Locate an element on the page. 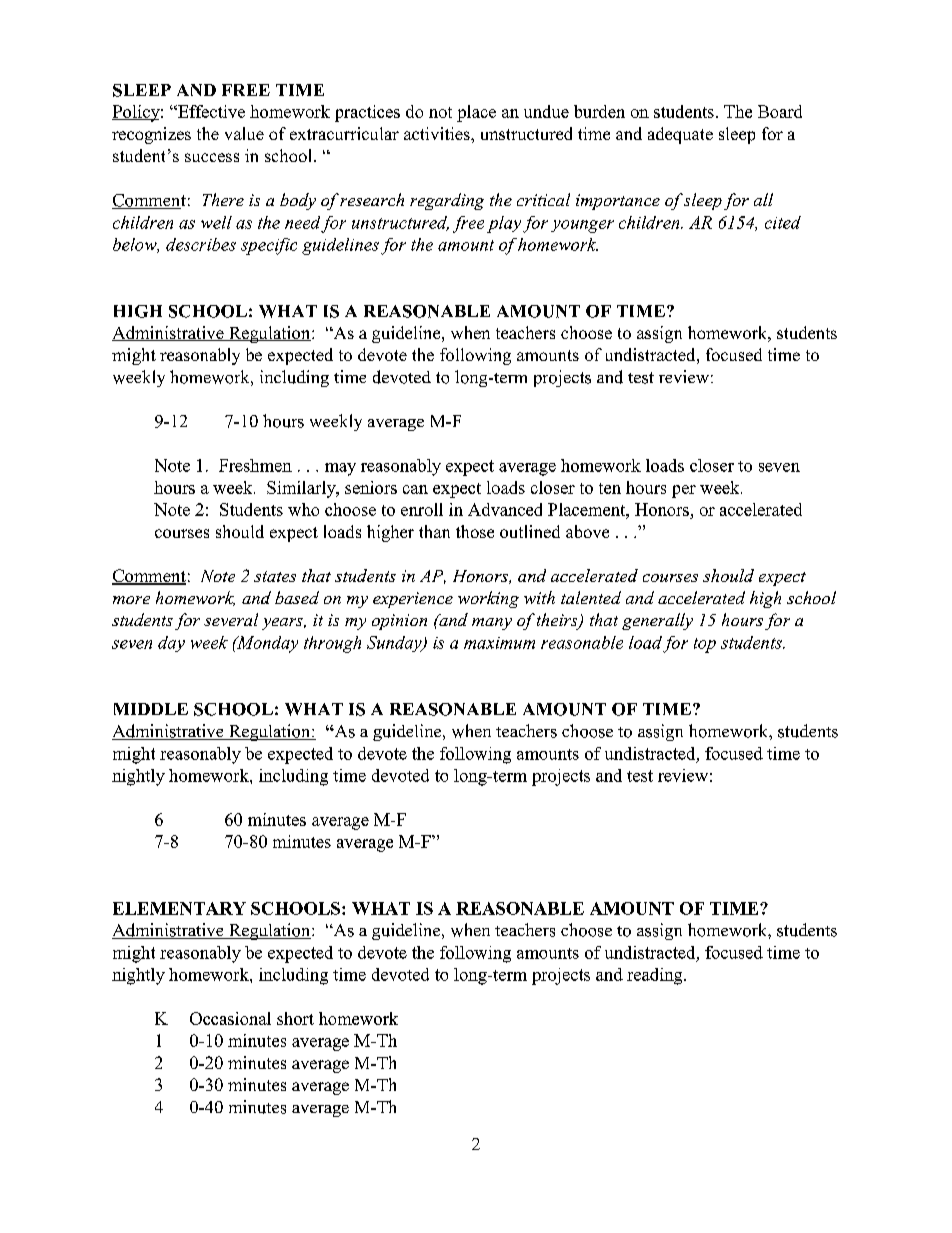 Image resolution: width=952 pixels, height=1233 pixels. activities is located at coordinates (438, 133).
